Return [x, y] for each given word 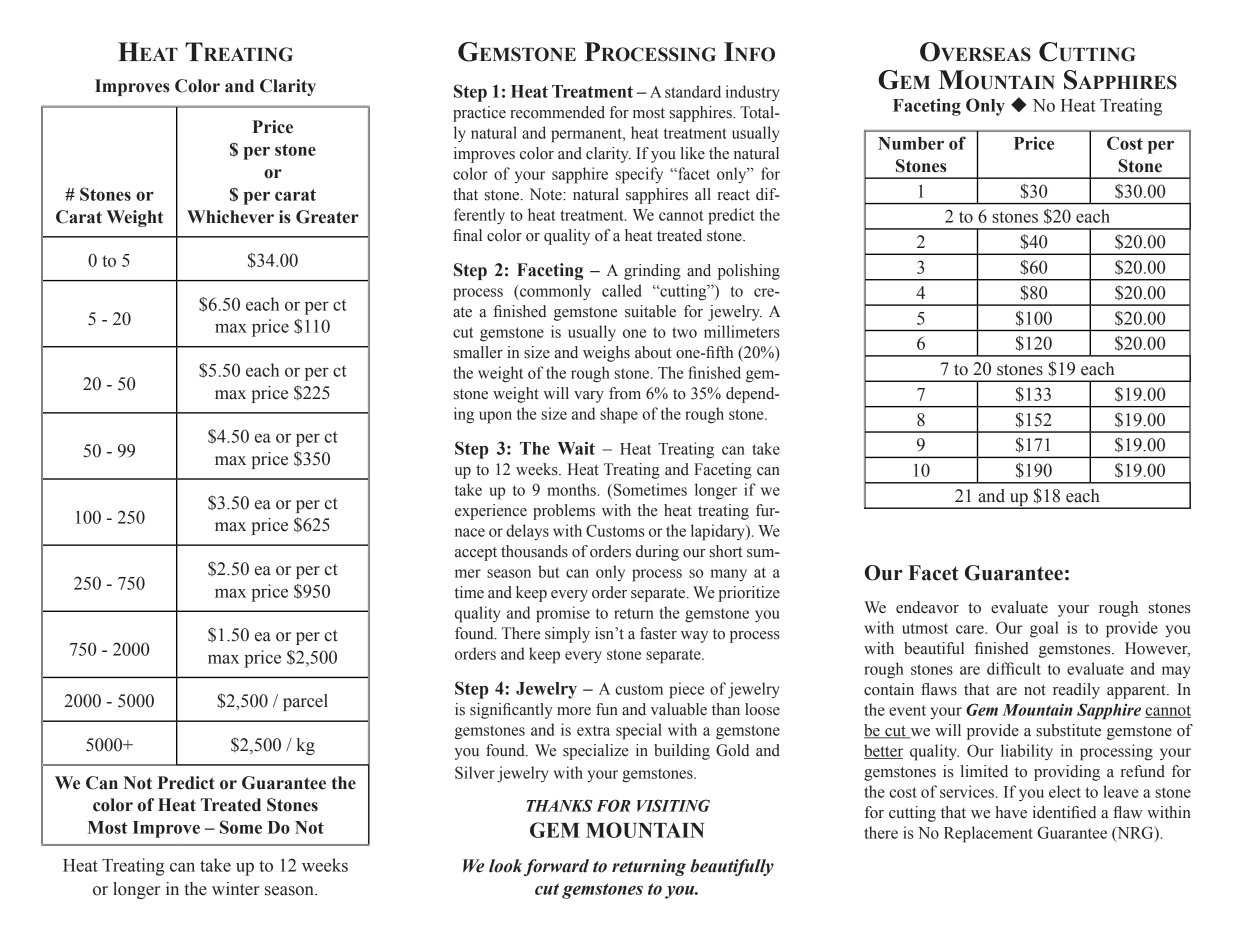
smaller [478, 352]
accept [476, 554]
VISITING [673, 805]
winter [236, 889]
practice [479, 114]
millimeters [742, 331]
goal [1044, 629]
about [653, 352]
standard [693, 91]
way [694, 637]
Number [911, 143]
